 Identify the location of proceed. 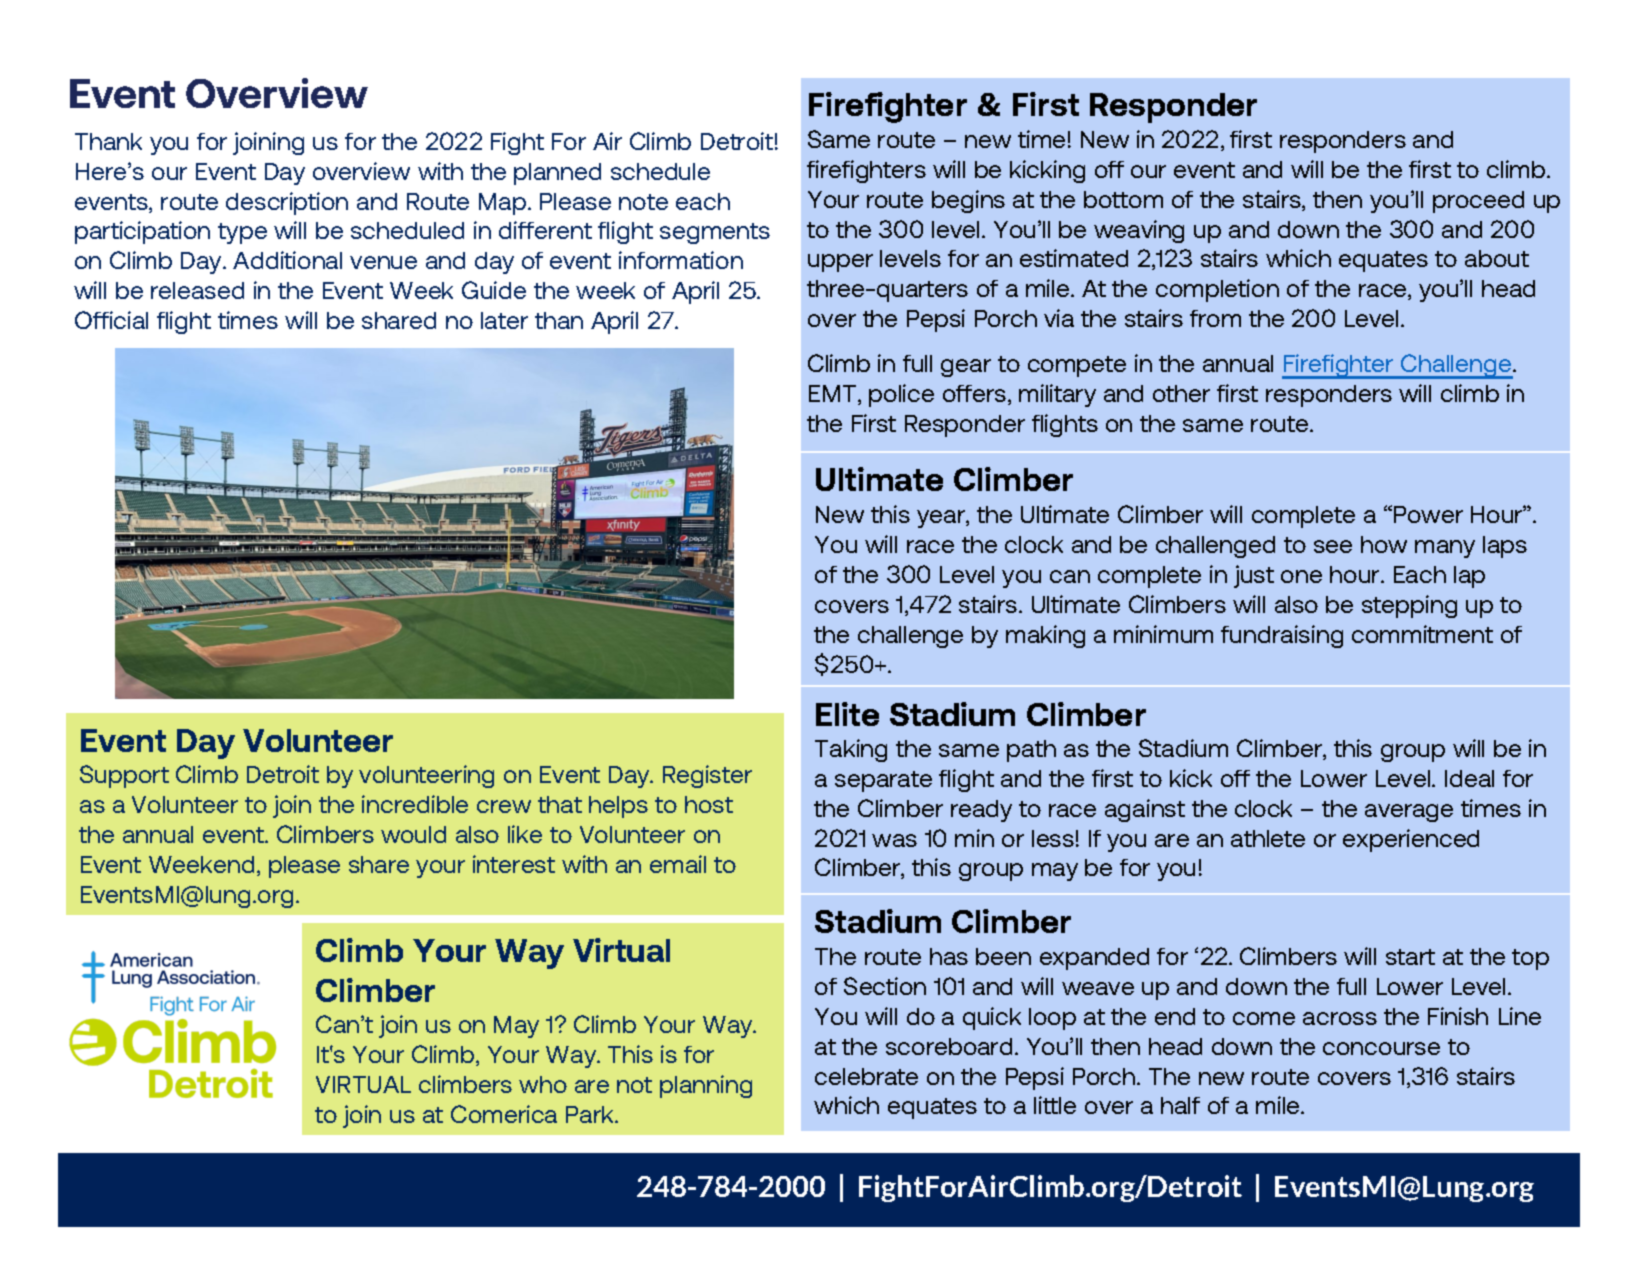
(1478, 202).
